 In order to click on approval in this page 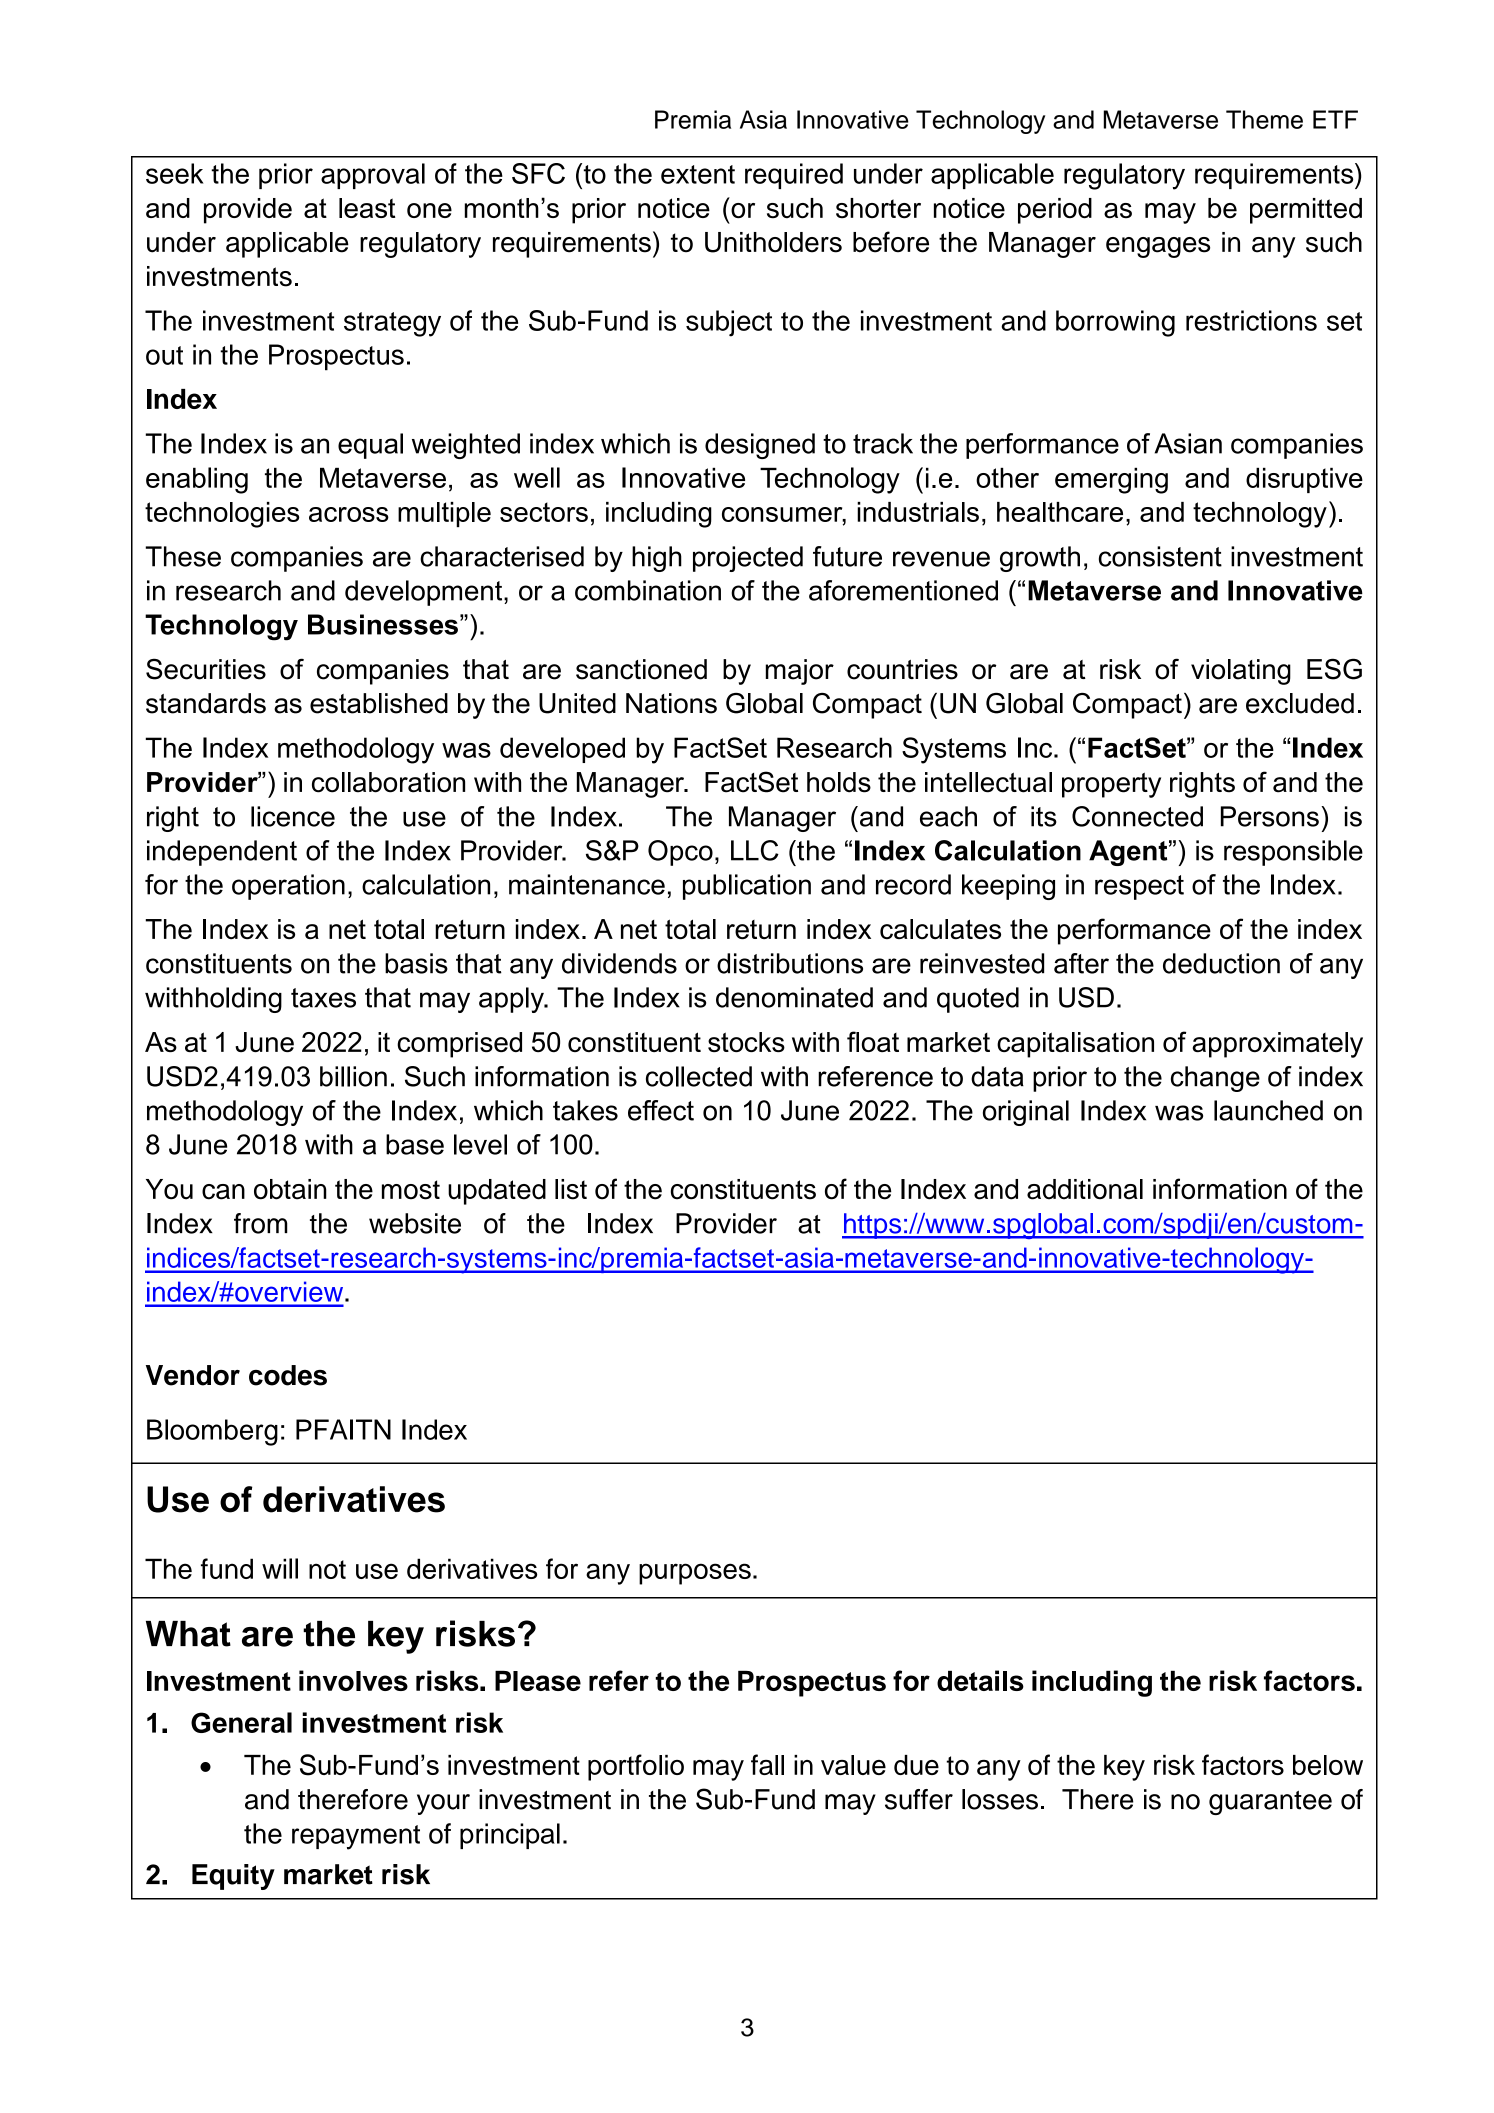, I will do `click(373, 176)`.
